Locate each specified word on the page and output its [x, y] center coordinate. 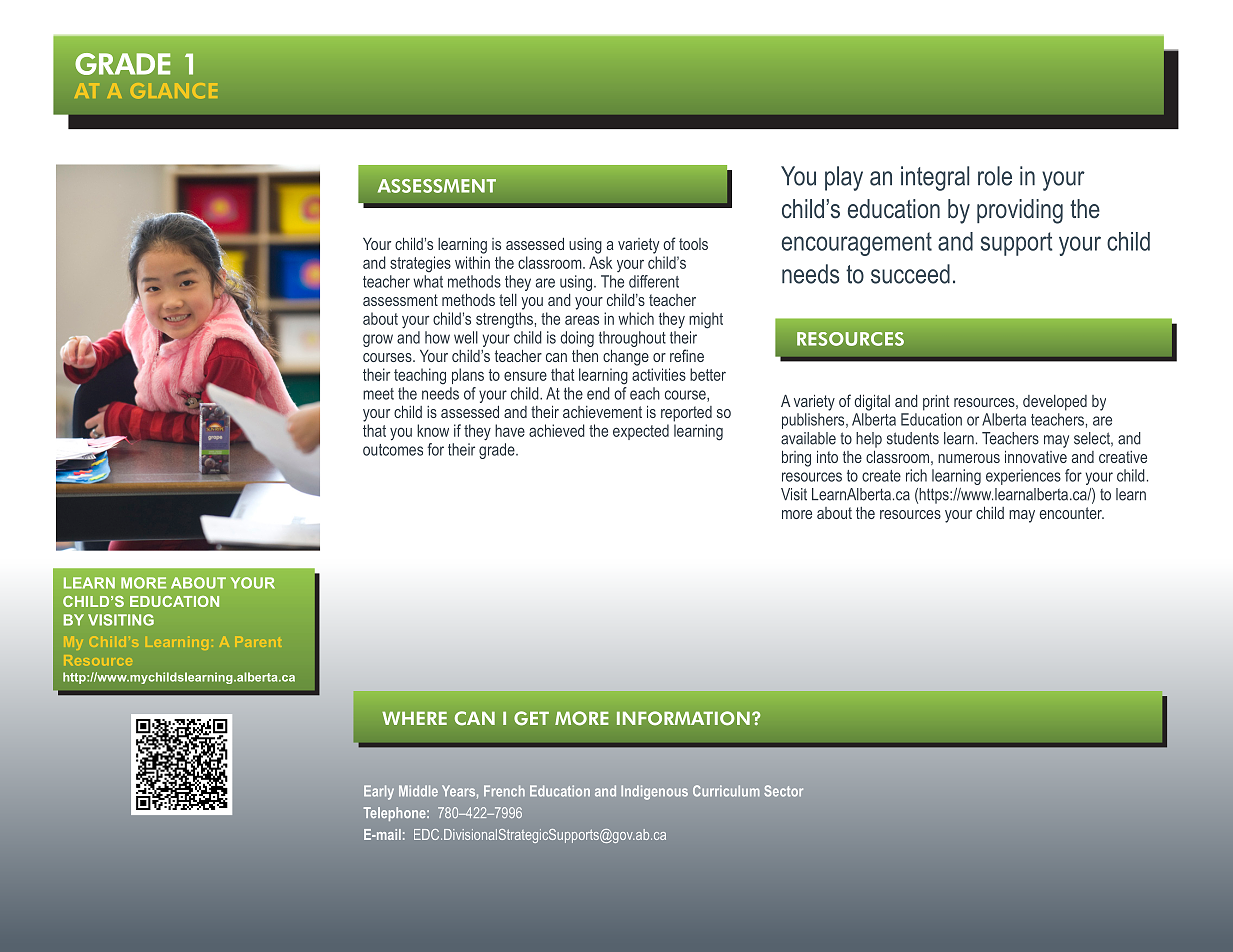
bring [796, 459]
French [504, 791]
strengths [504, 320]
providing [1020, 211]
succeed [910, 274]
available [808, 438]
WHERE [414, 718]
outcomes [393, 450]
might [706, 320]
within [472, 262]
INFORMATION [683, 718]
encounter [1072, 513]
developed [1055, 403]
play [844, 178]
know [433, 430]
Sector [783, 791]
